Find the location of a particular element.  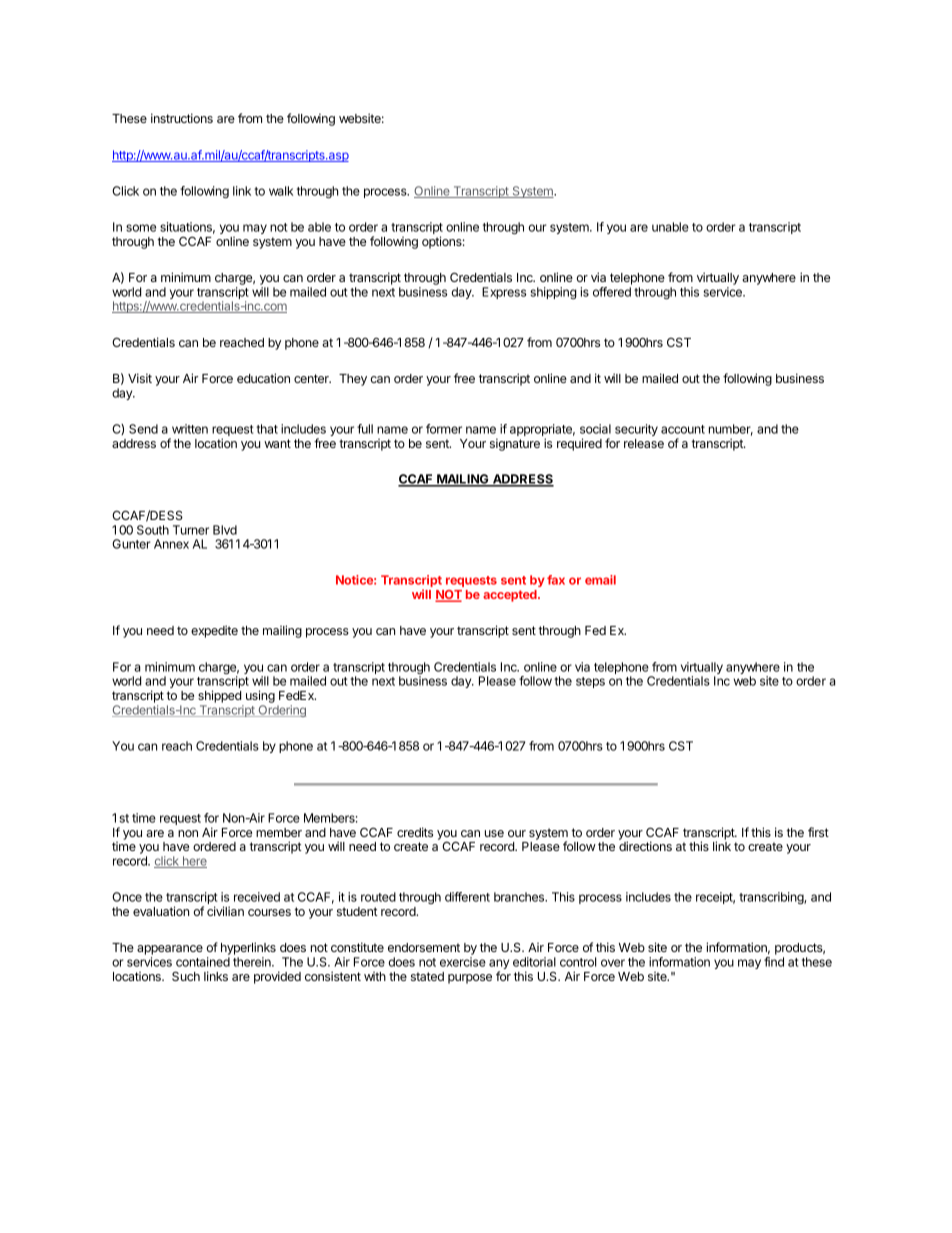

accepted is located at coordinates (511, 596).
